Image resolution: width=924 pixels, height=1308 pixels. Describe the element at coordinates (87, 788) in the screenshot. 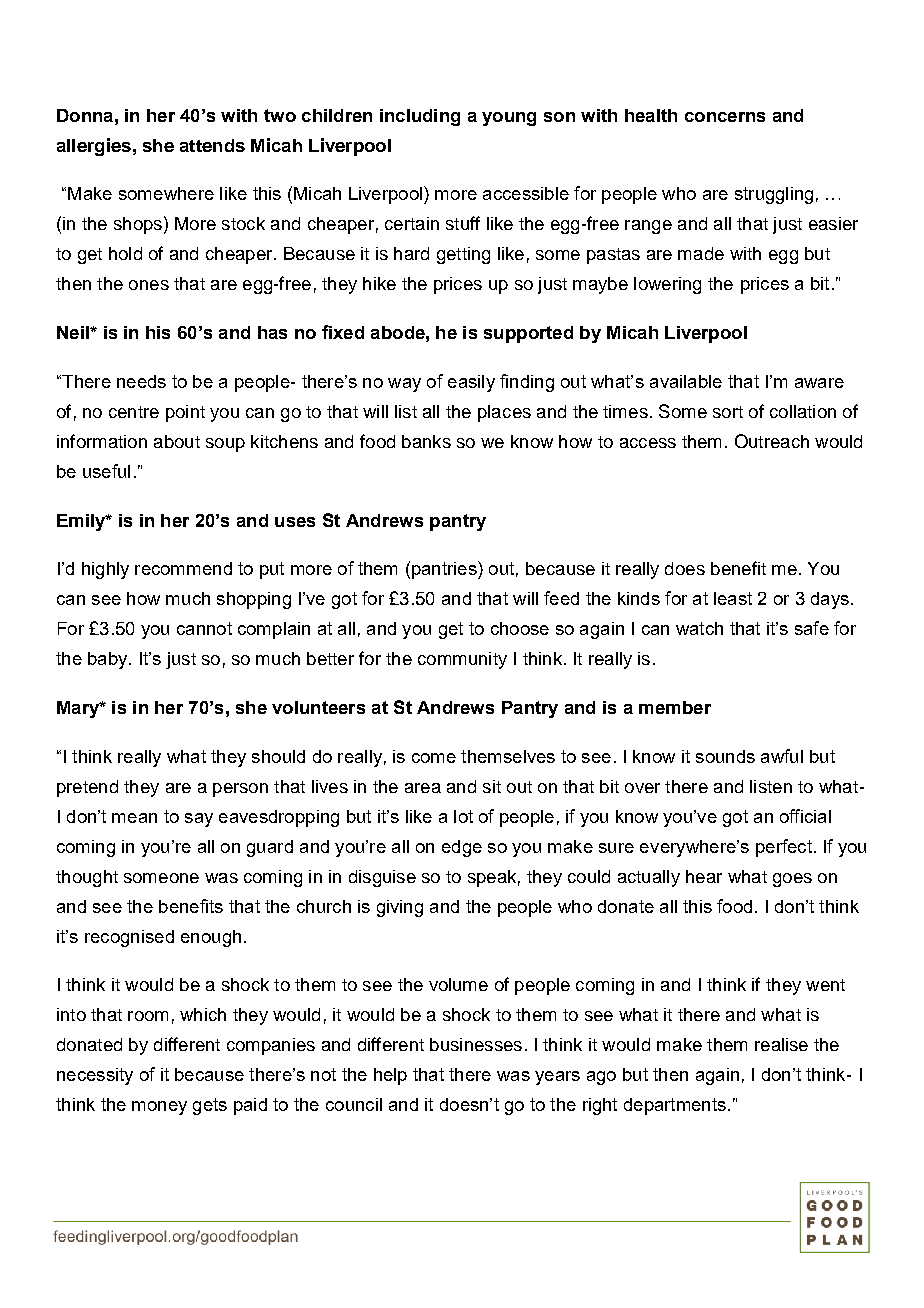

I see `pretend` at that location.
